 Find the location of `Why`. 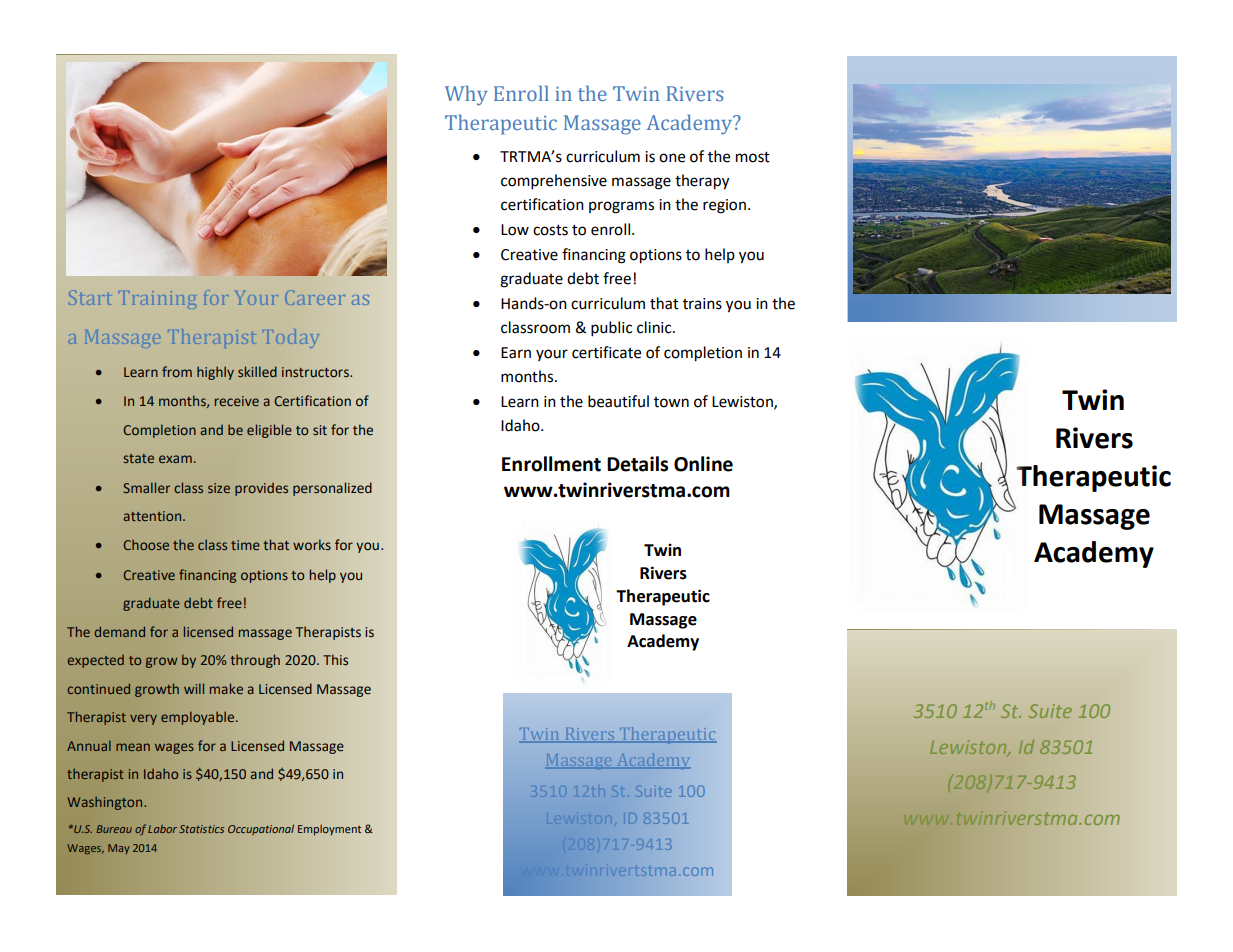

Why is located at coordinates (466, 95).
